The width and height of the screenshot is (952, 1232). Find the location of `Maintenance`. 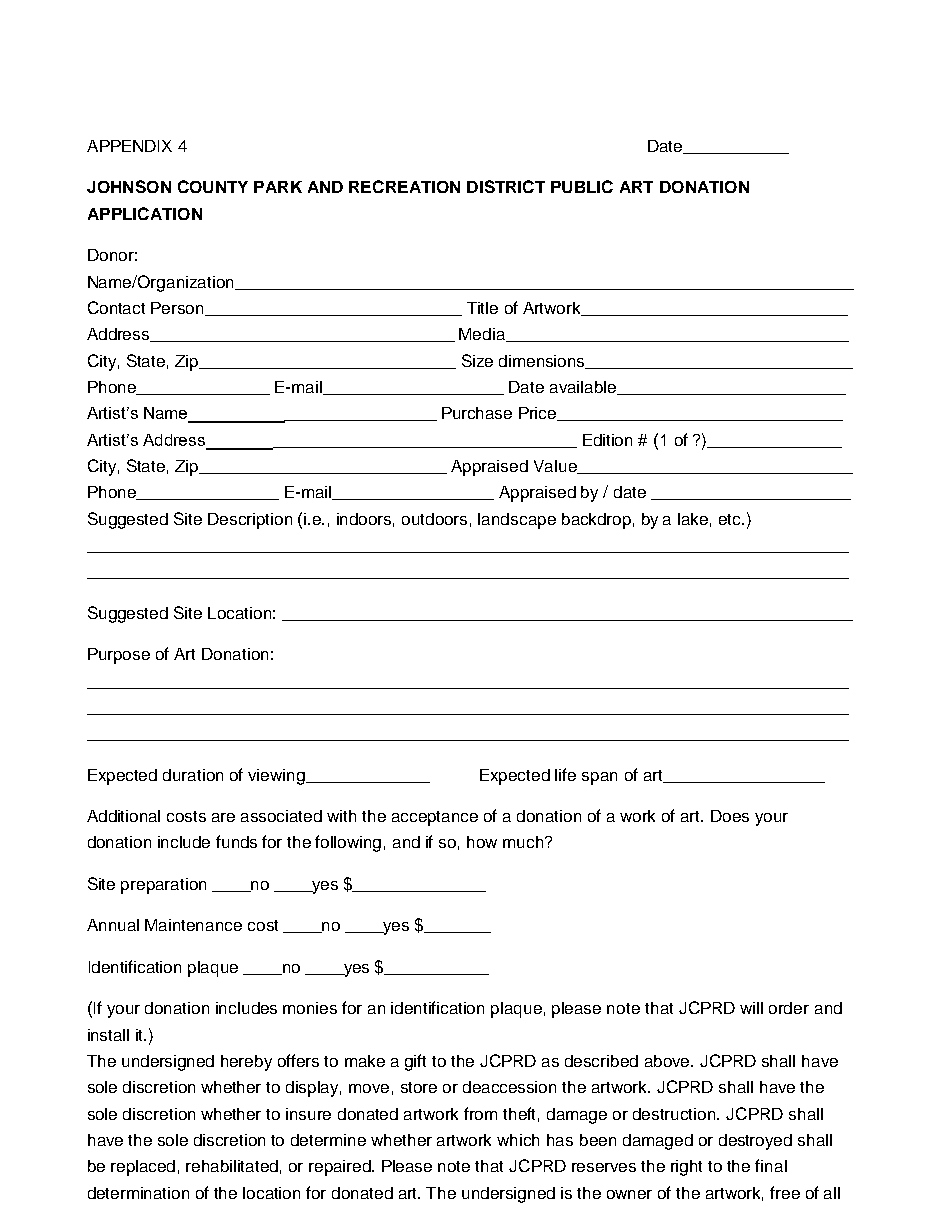

Maintenance is located at coordinates (193, 925).
